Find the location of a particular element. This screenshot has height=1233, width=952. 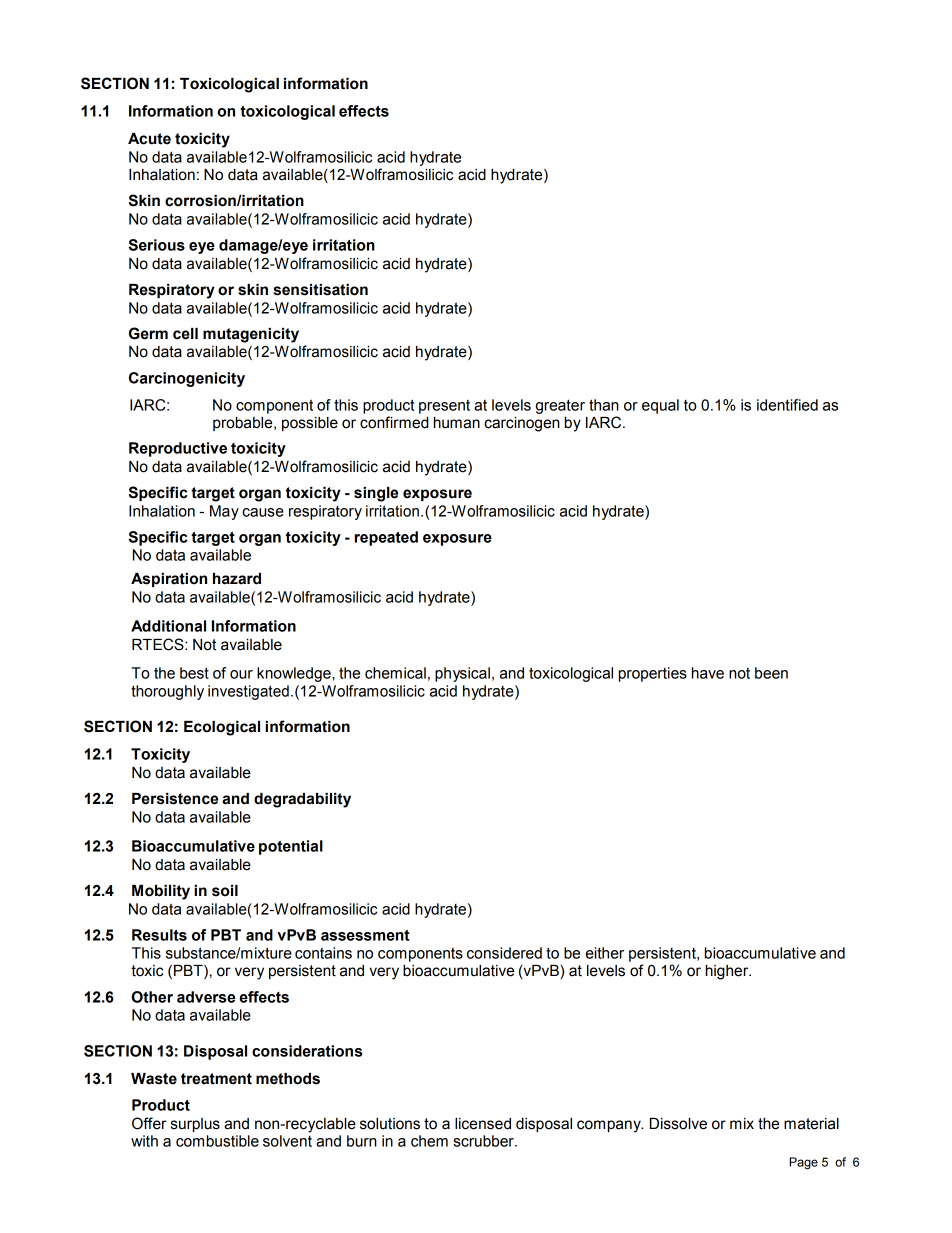

Dissolve is located at coordinates (678, 1124).
